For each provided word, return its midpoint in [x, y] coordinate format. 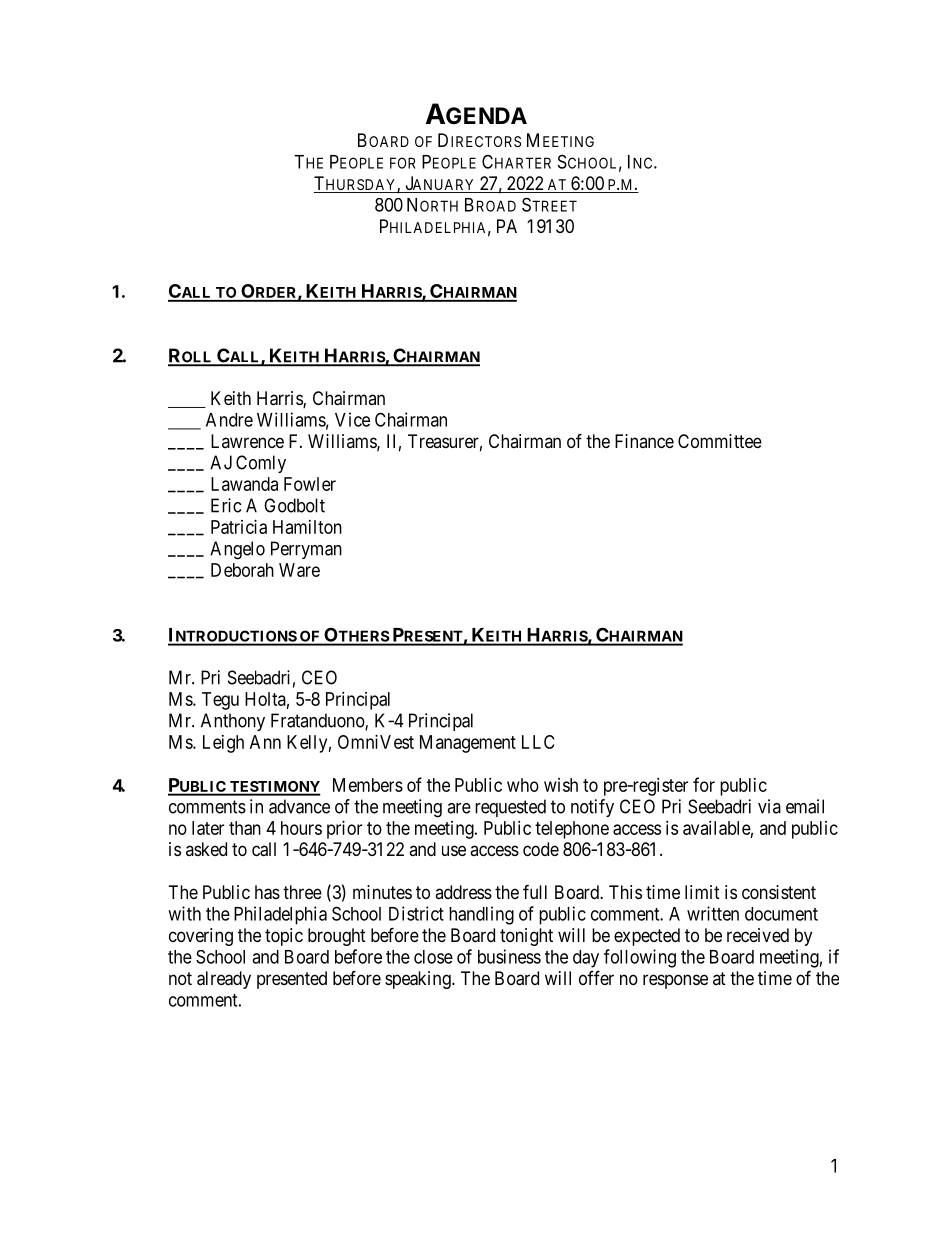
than [245, 828]
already [224, 980]
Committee [720, 441]
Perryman [306, 550]
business [509, 956]
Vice [352, 419]
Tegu [220, 701]
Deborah [242, 570]
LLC [538, 742]
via [769, 806]
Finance [644, 441]
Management [468, 744]
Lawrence [247, 441]
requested [510, 808]
